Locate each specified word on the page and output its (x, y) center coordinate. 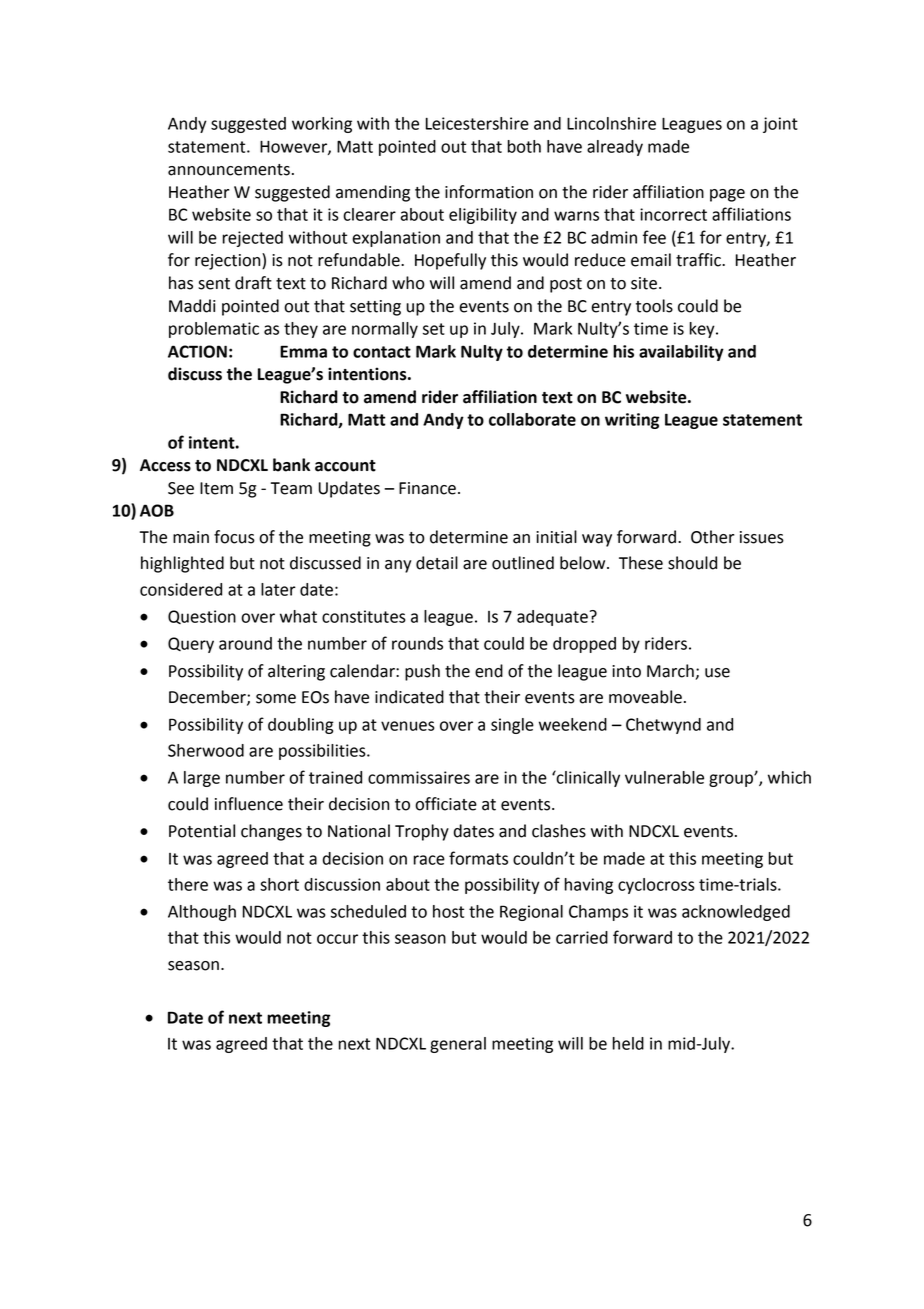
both (524, 146)
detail (437, 563)
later (278, 589)
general (458, 1045)
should (692, 563)
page (727, 195)
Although (202, 913)
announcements (229, 170)
